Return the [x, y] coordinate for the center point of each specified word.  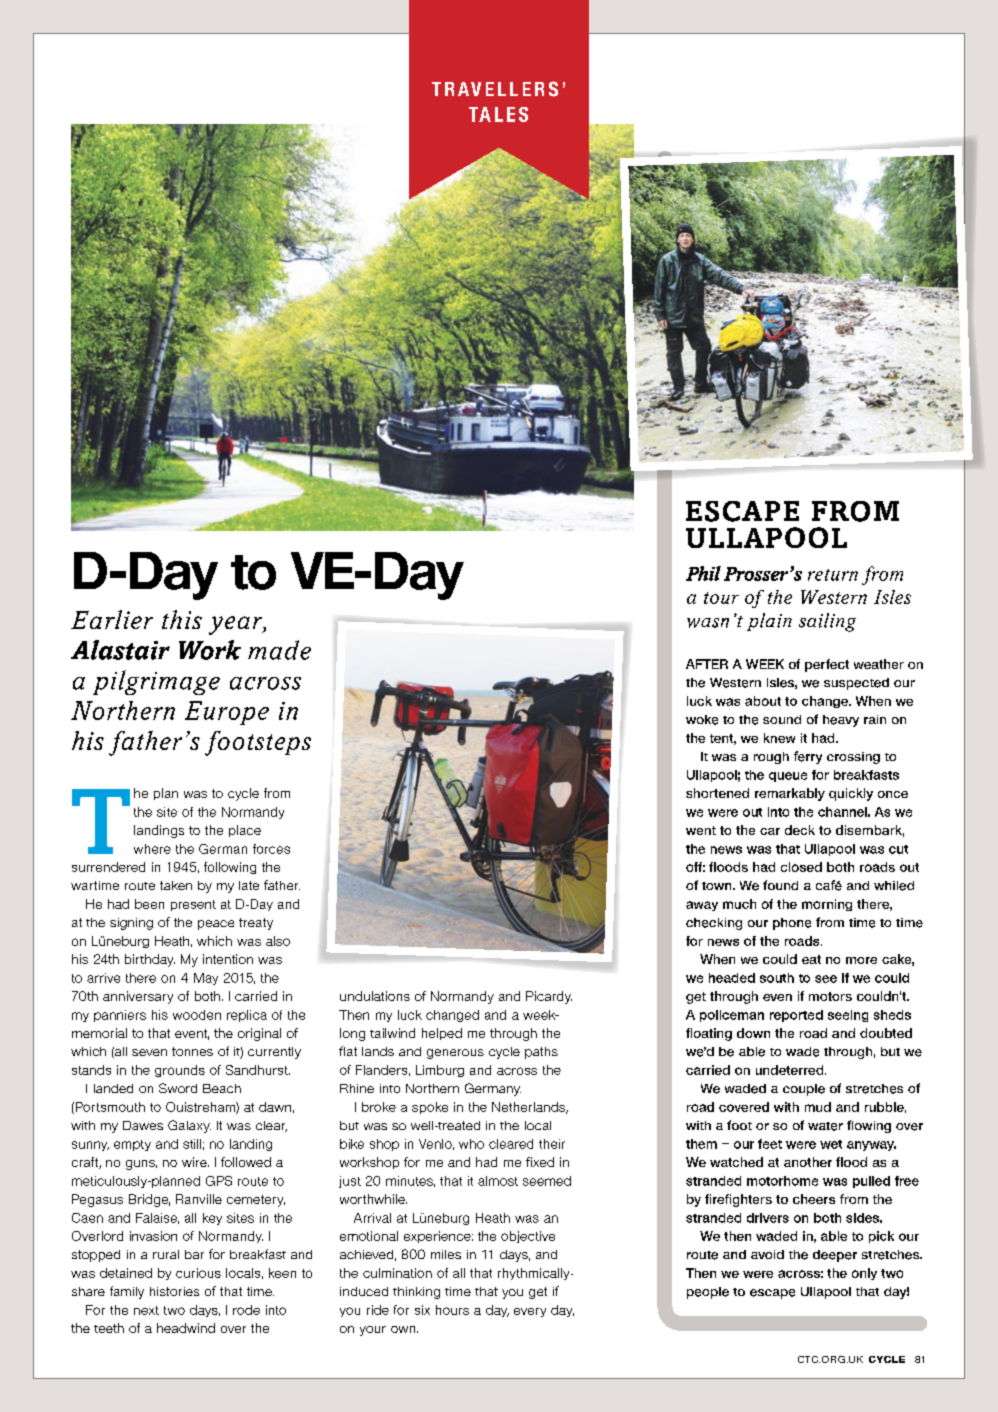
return [833, 575]
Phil [703, 573]
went [701, 830]
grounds [180, 1071]
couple [804, 1090]
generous [455, 1054]
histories [174, 1291]
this [182, 619]
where [152, 849]
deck [800, 830]
